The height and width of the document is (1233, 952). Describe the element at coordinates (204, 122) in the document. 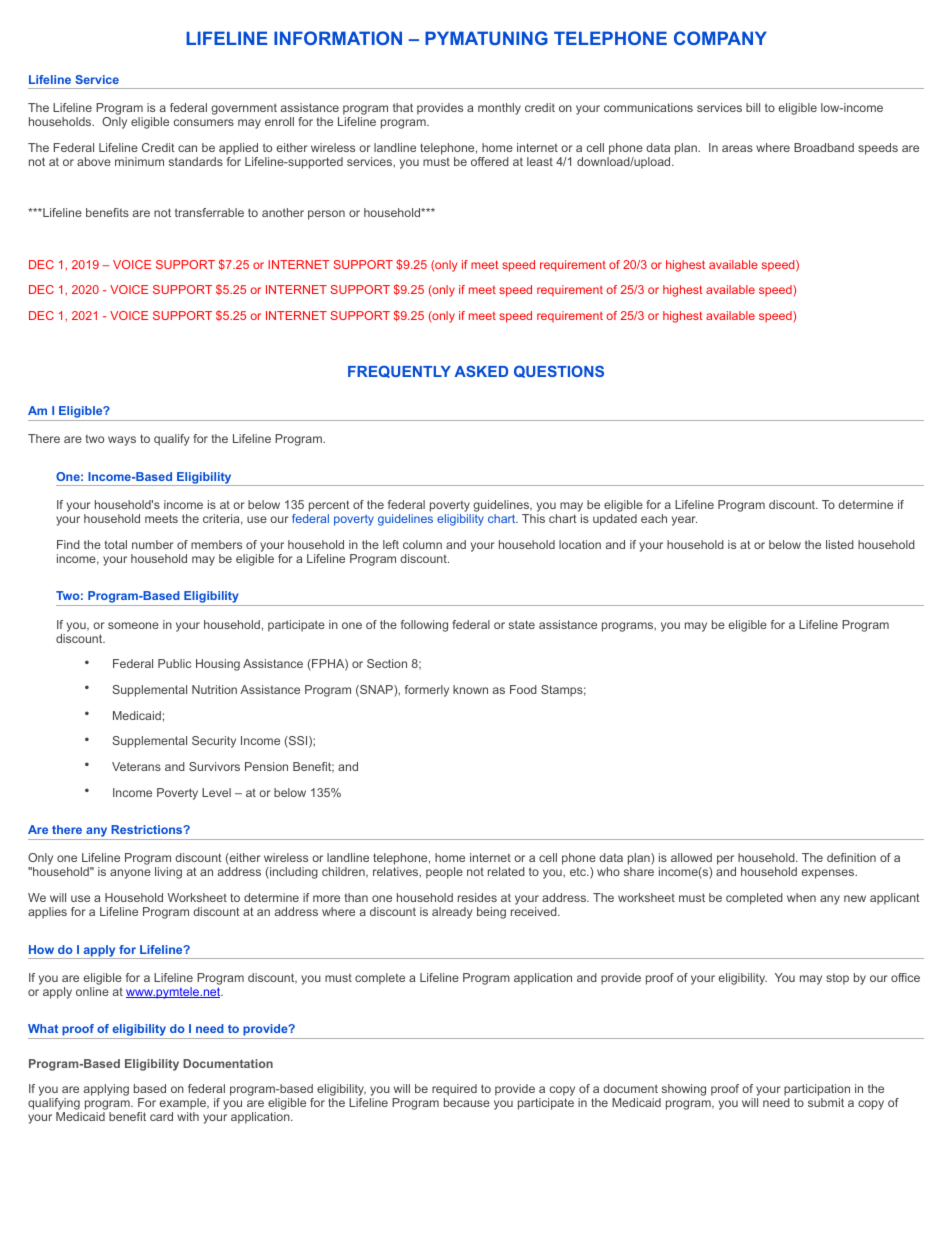

I see `consumers` at that location.
